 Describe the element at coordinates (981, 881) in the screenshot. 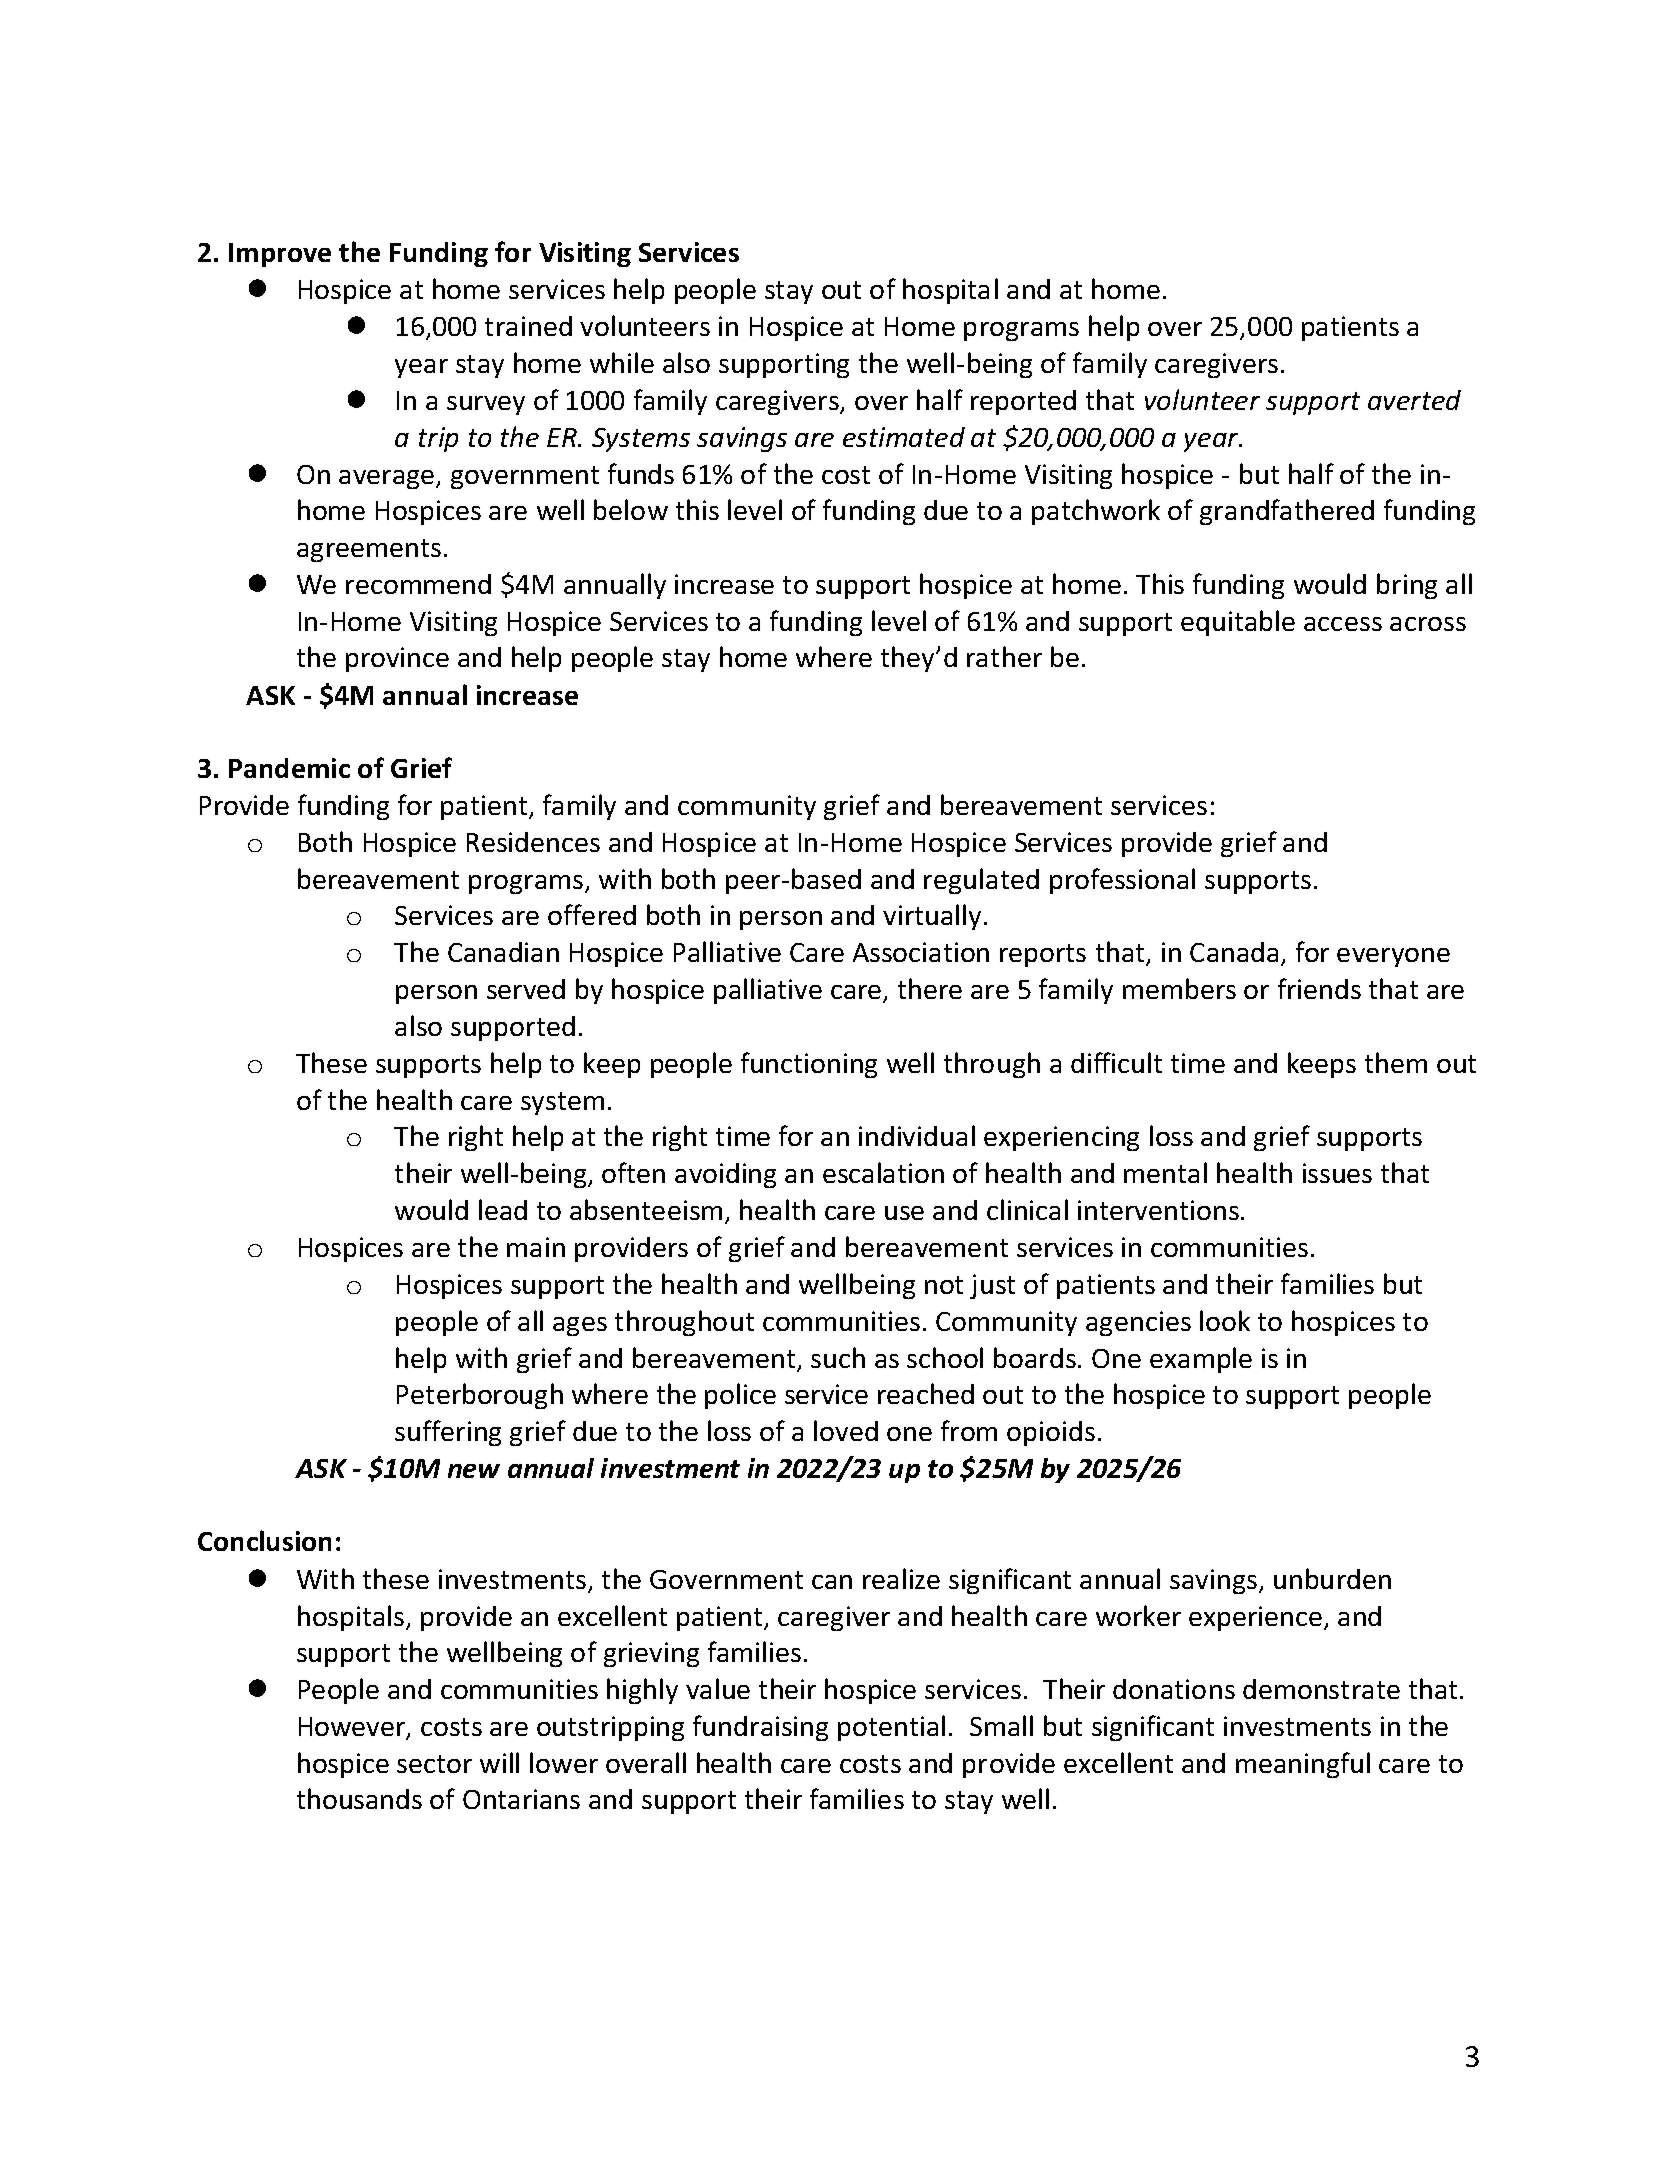

I see `regulated` at that location.
